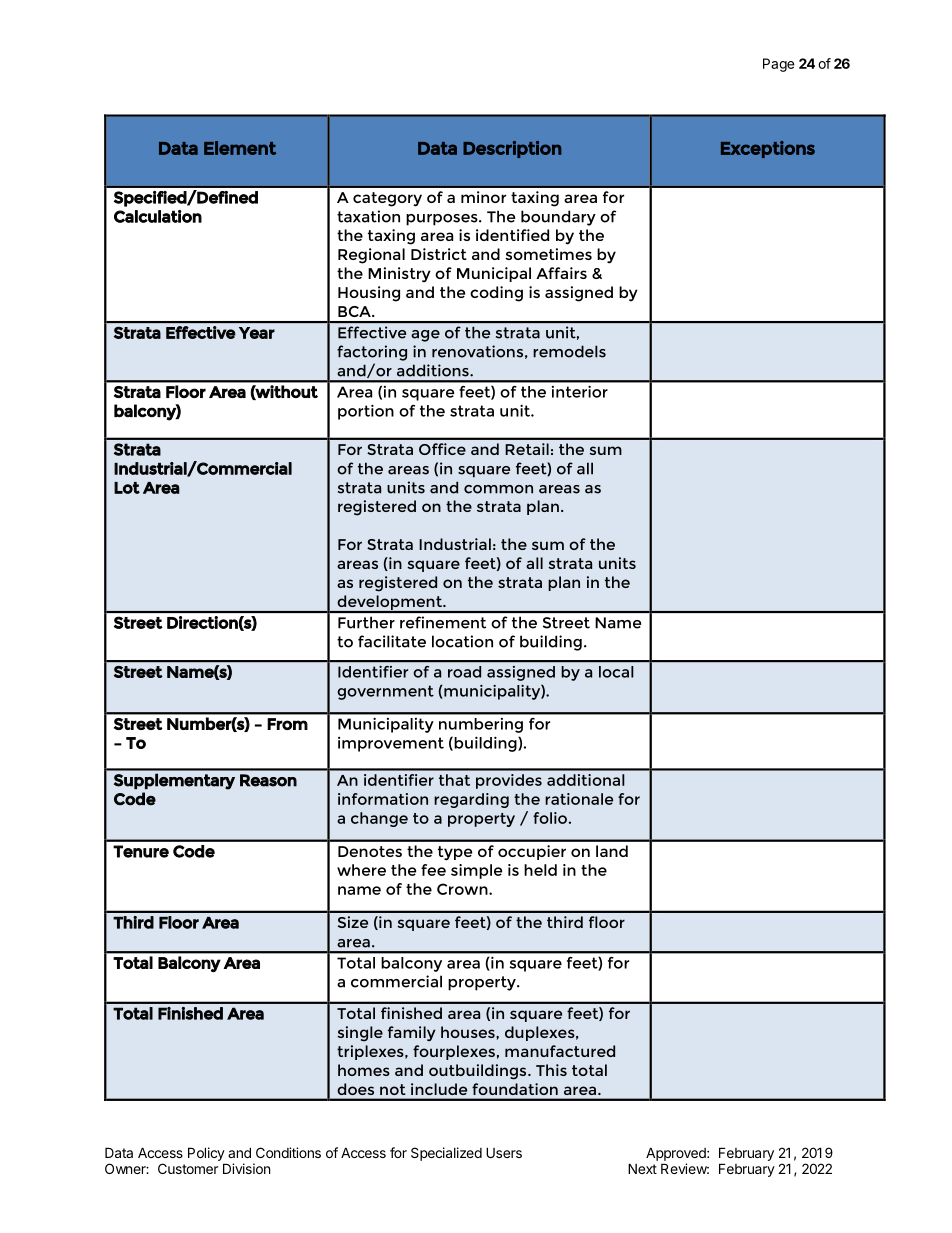 The width and height of the screenshot is (952, 1233). What do you see at coordinates (778, 65) in the screenshot?
I see `Page` at bounding box center [778, 65].
